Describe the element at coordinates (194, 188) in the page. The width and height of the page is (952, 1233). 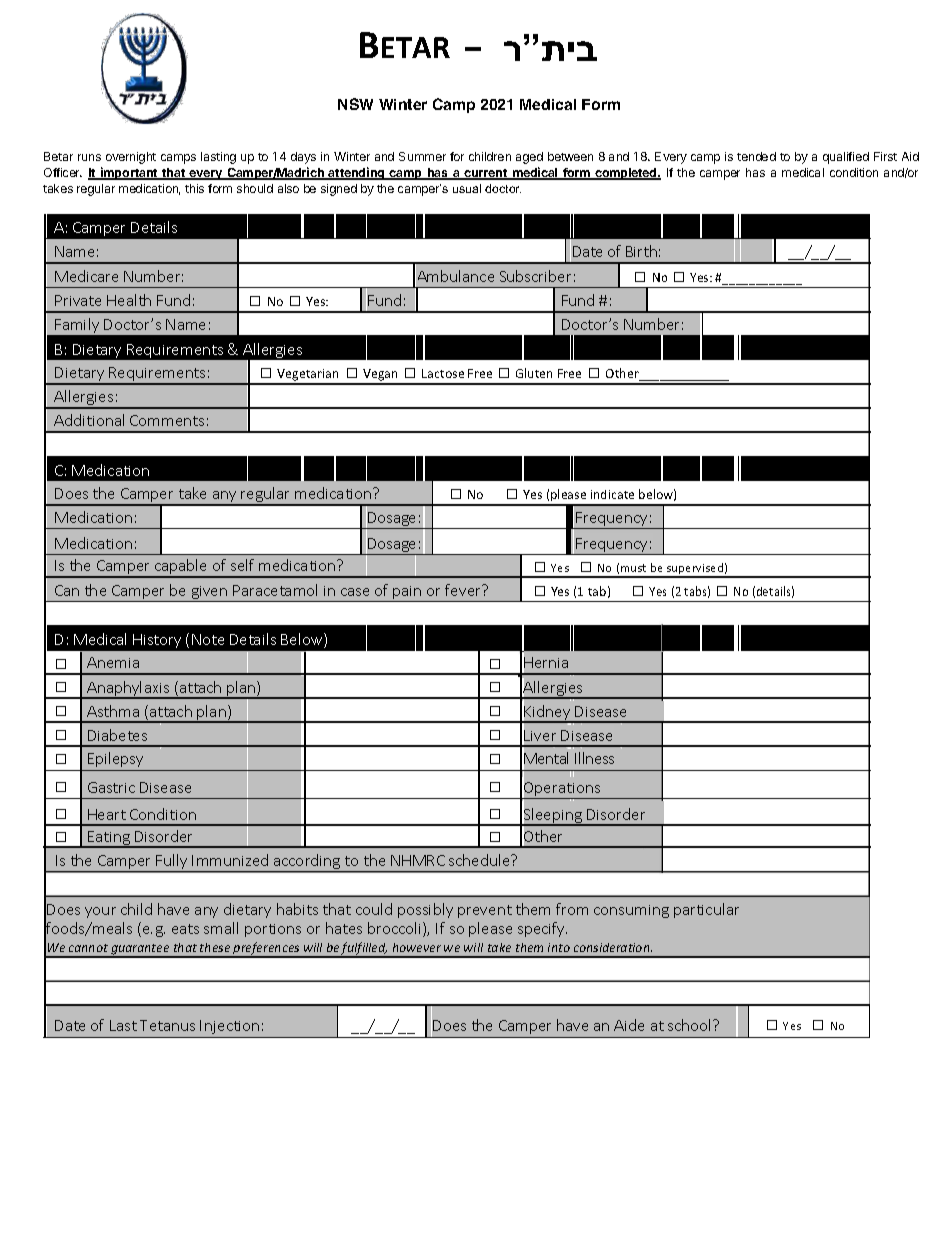
I see `this` at that location.
